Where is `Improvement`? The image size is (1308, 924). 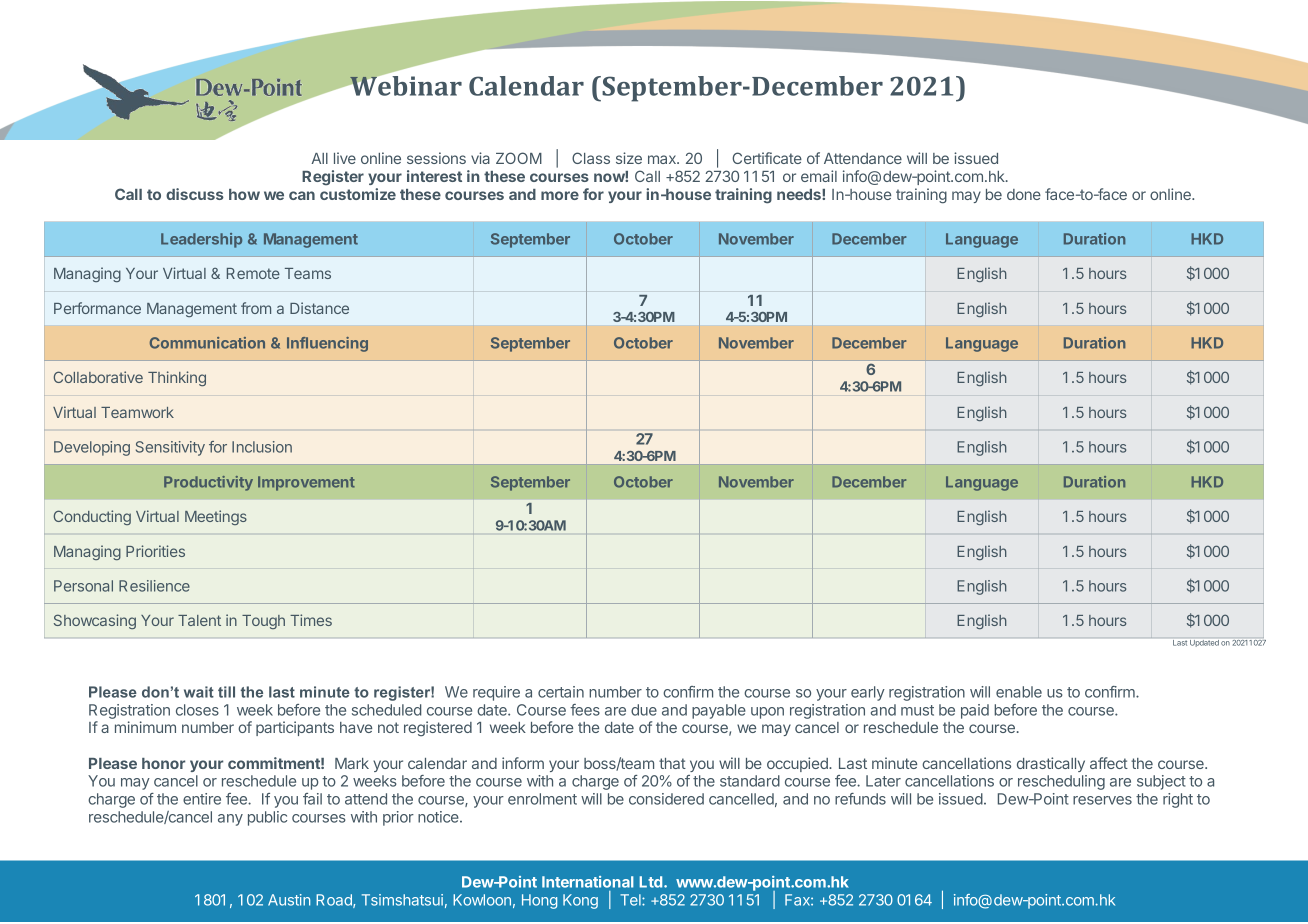 Improvement is located at coordinates (306, 483).
